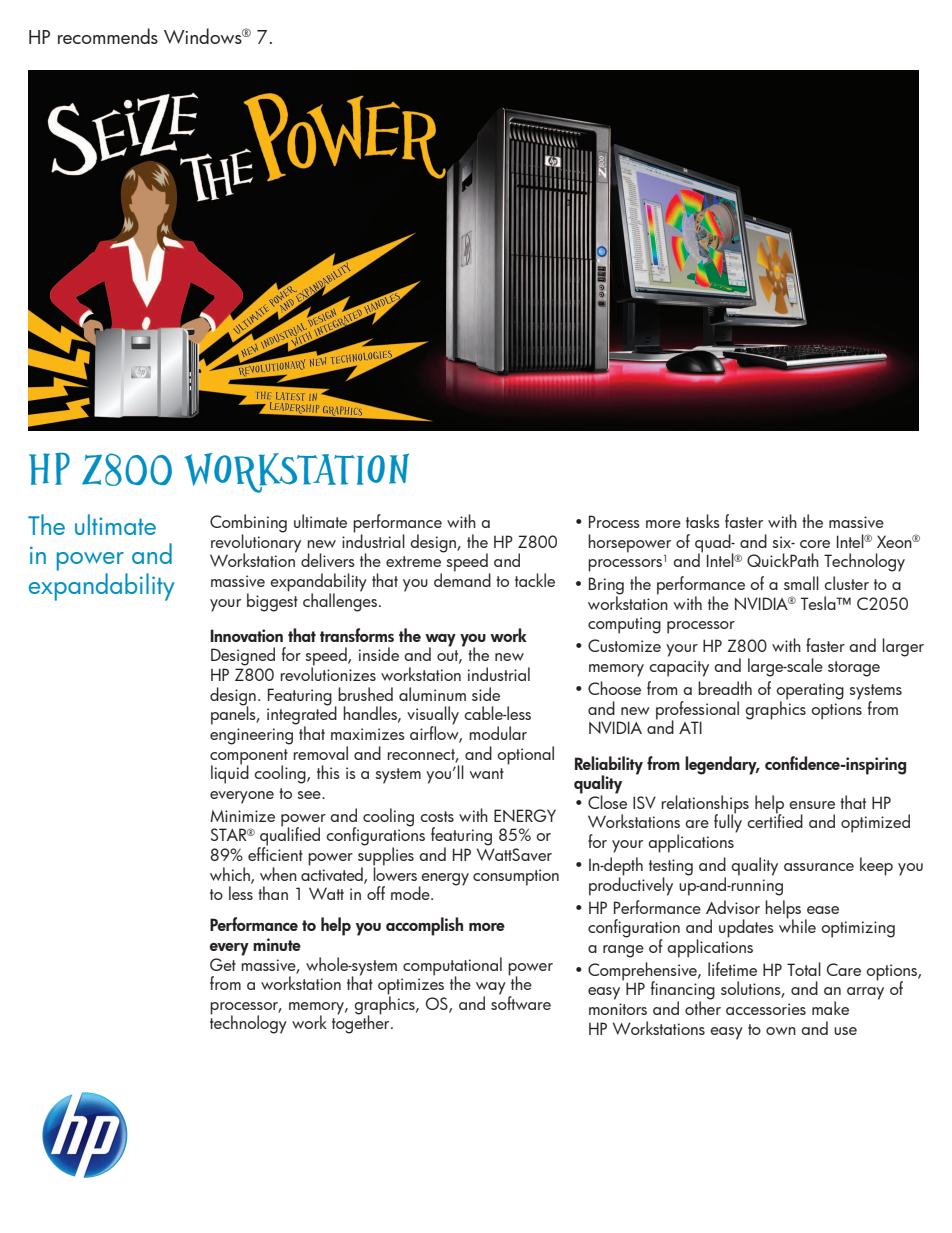  What do you see at coordinates (256, 543) in the image?
I see `revolutionary` at bounding box center [256, 543].
